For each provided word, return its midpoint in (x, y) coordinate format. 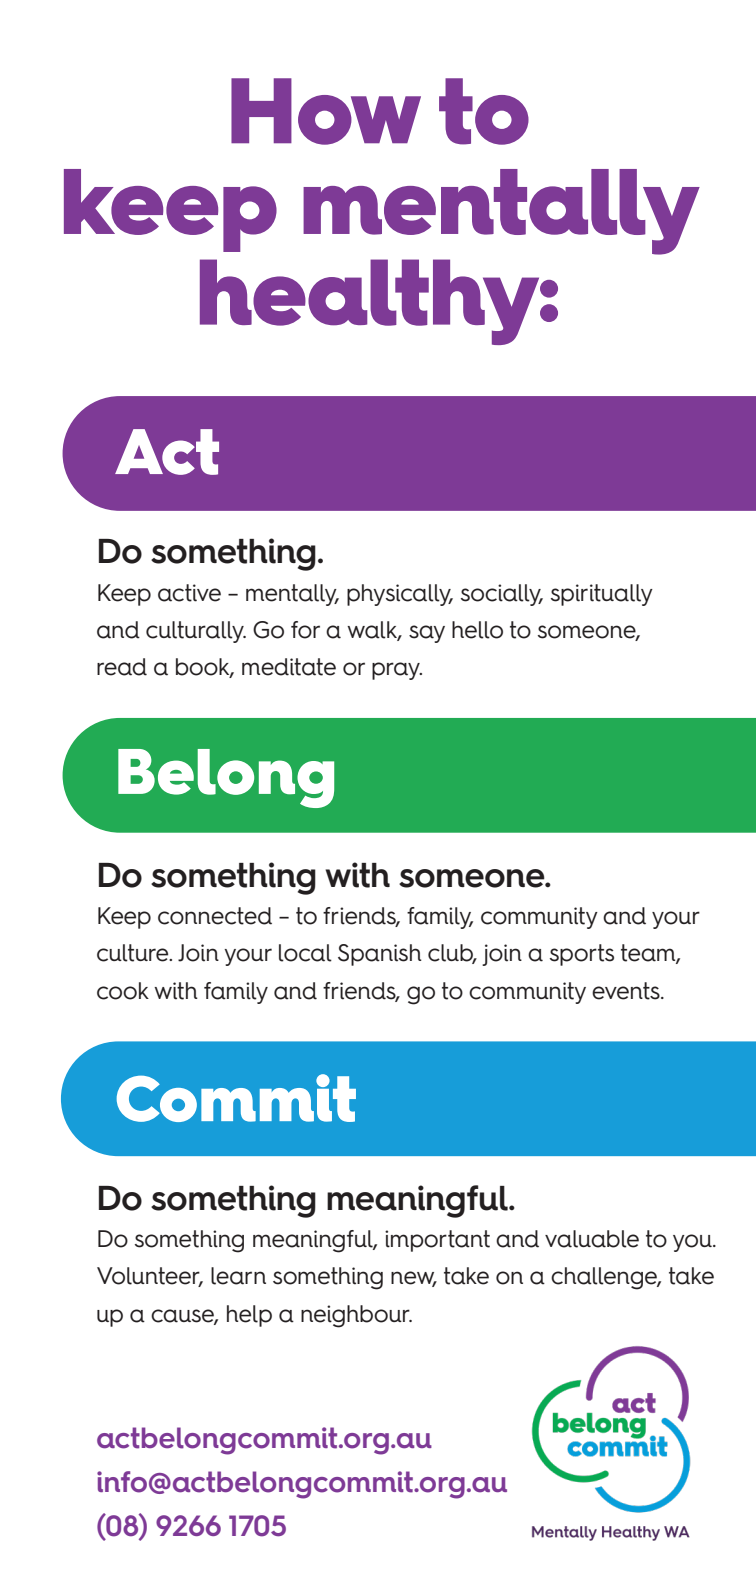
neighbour (356, 1316)
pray (397, 671)
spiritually (602, 595)
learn (238, 1276)
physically (400, 595)
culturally (196, 632)
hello (477, 630)
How (326, 111)
